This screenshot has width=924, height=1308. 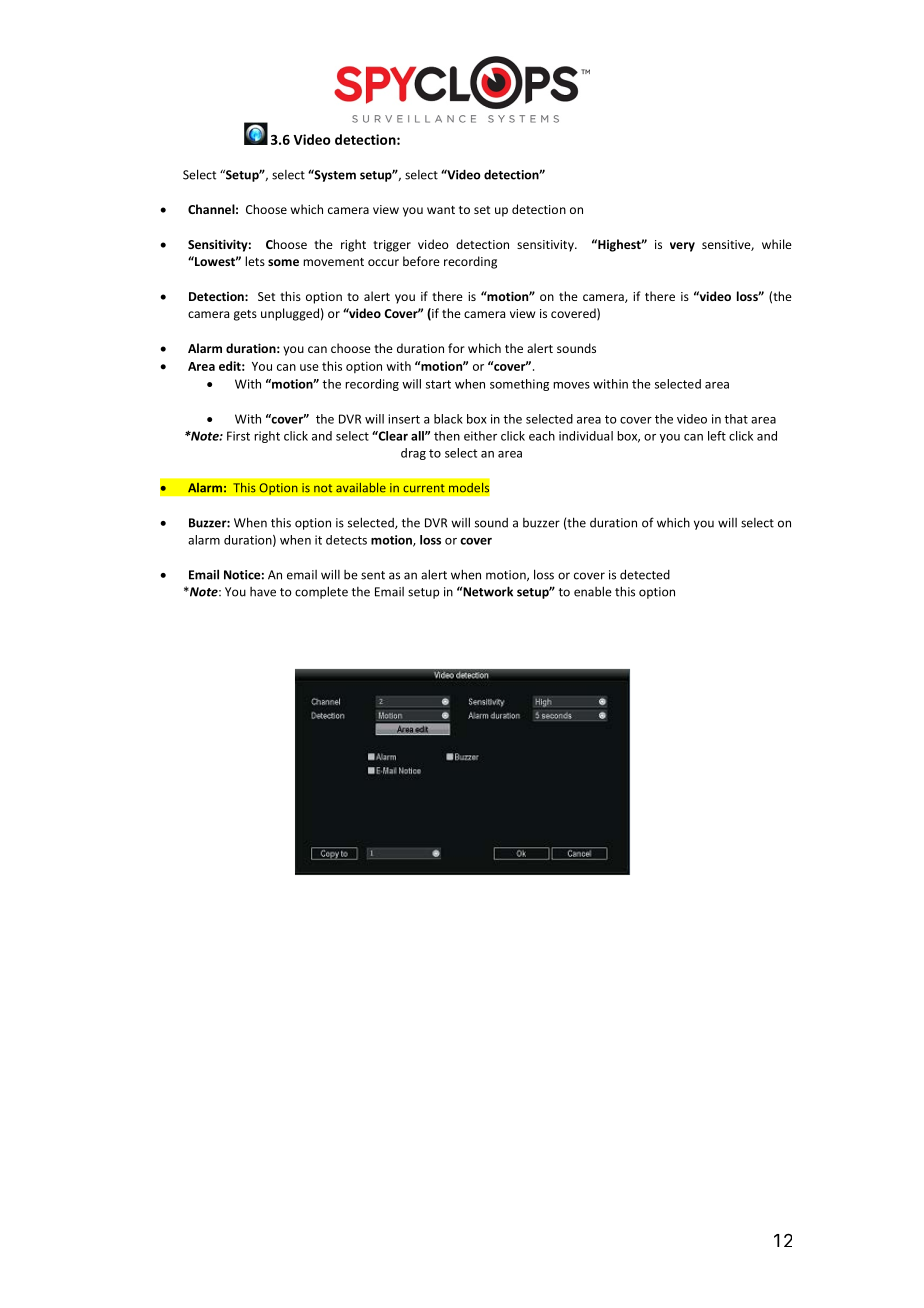 I want to click on trigger, so click(x=392, y=246).
